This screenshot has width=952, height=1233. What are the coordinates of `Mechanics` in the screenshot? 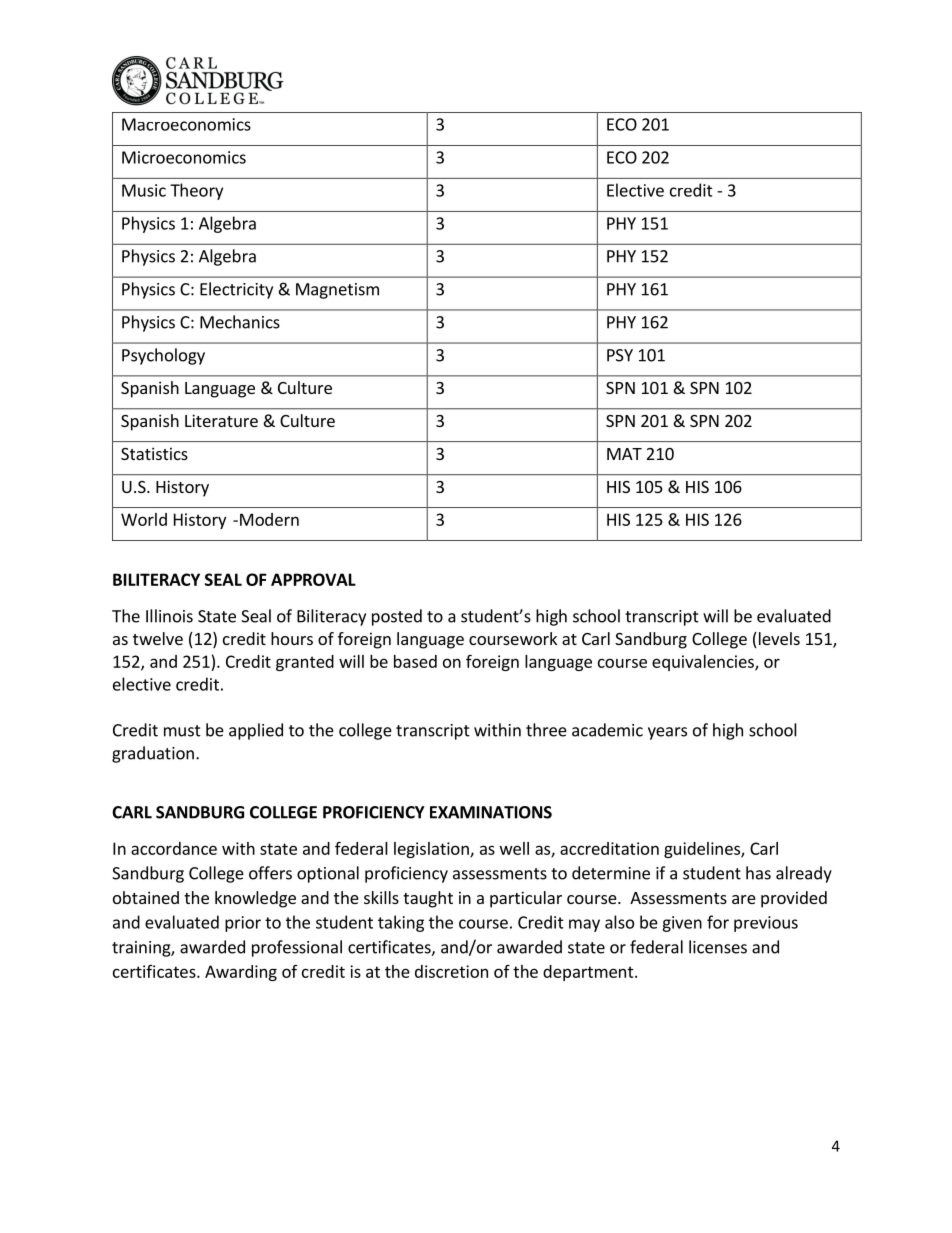 It's located at (240, 322).
